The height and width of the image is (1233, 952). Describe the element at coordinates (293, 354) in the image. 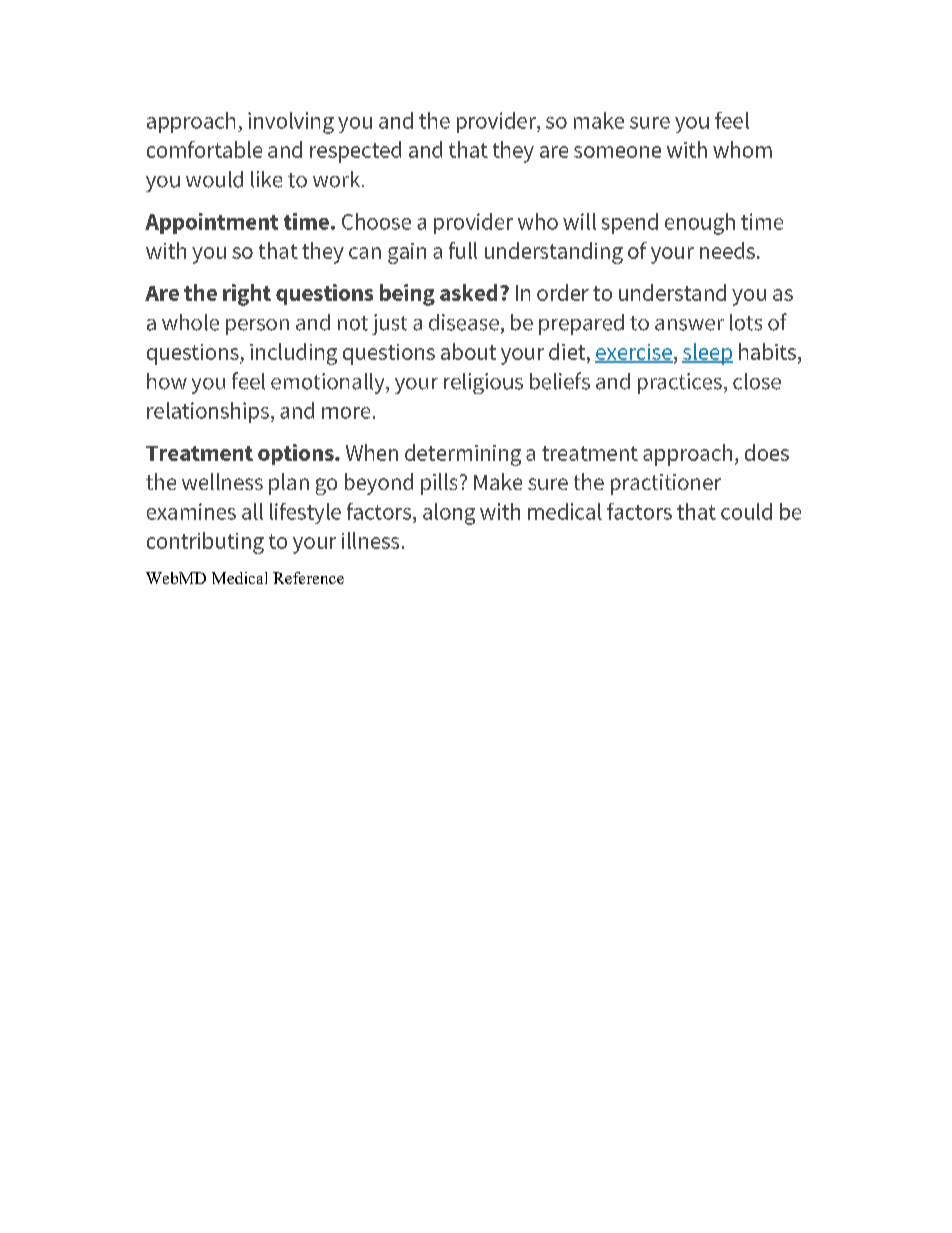

I see `including` at that location.
